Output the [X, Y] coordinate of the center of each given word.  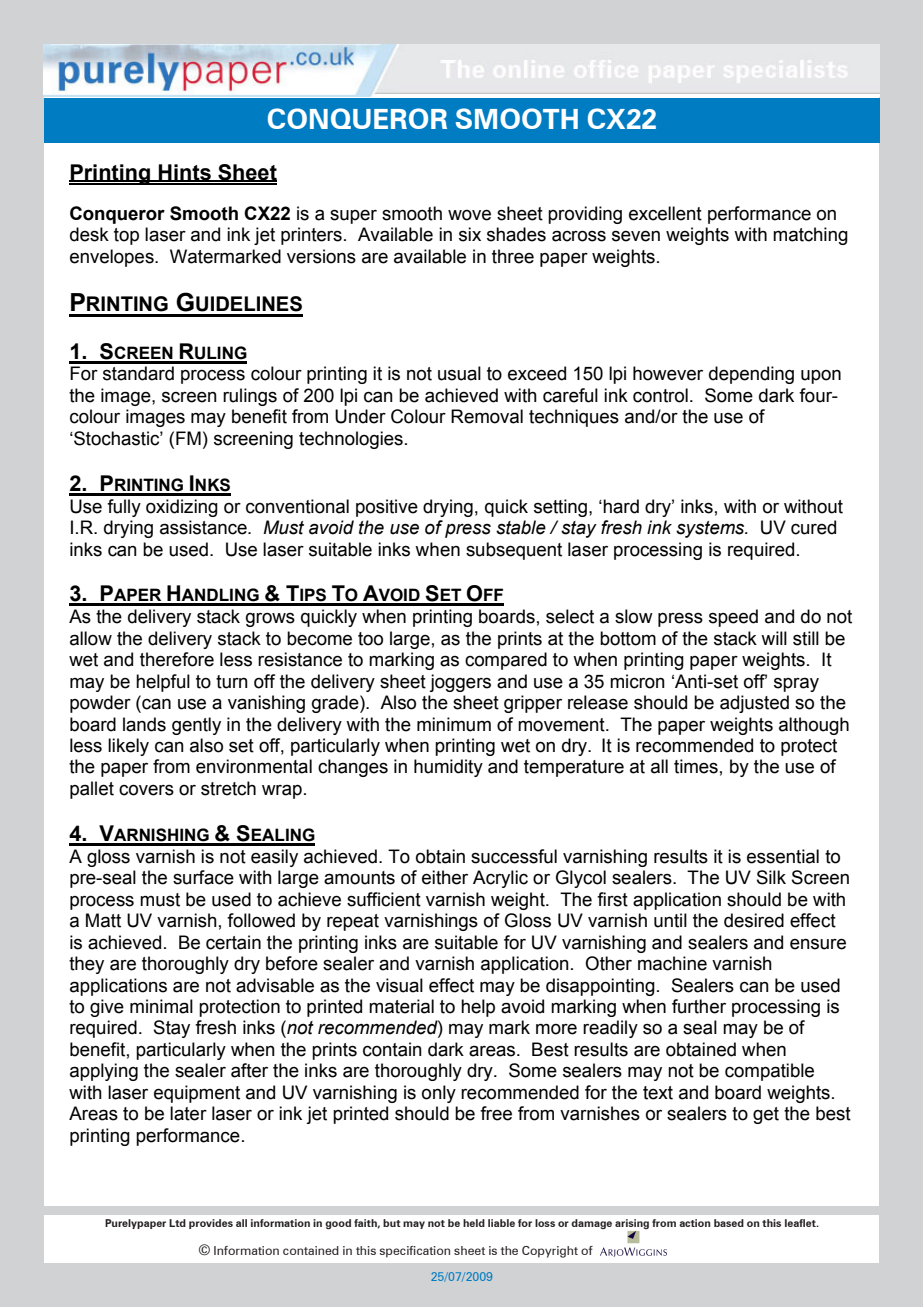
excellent [665, 213]
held [474, 1223]
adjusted [754, 704]
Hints [185, 173]
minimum [454, 724]
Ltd [177, 1223]
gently [196, 726]
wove [469, 215]
